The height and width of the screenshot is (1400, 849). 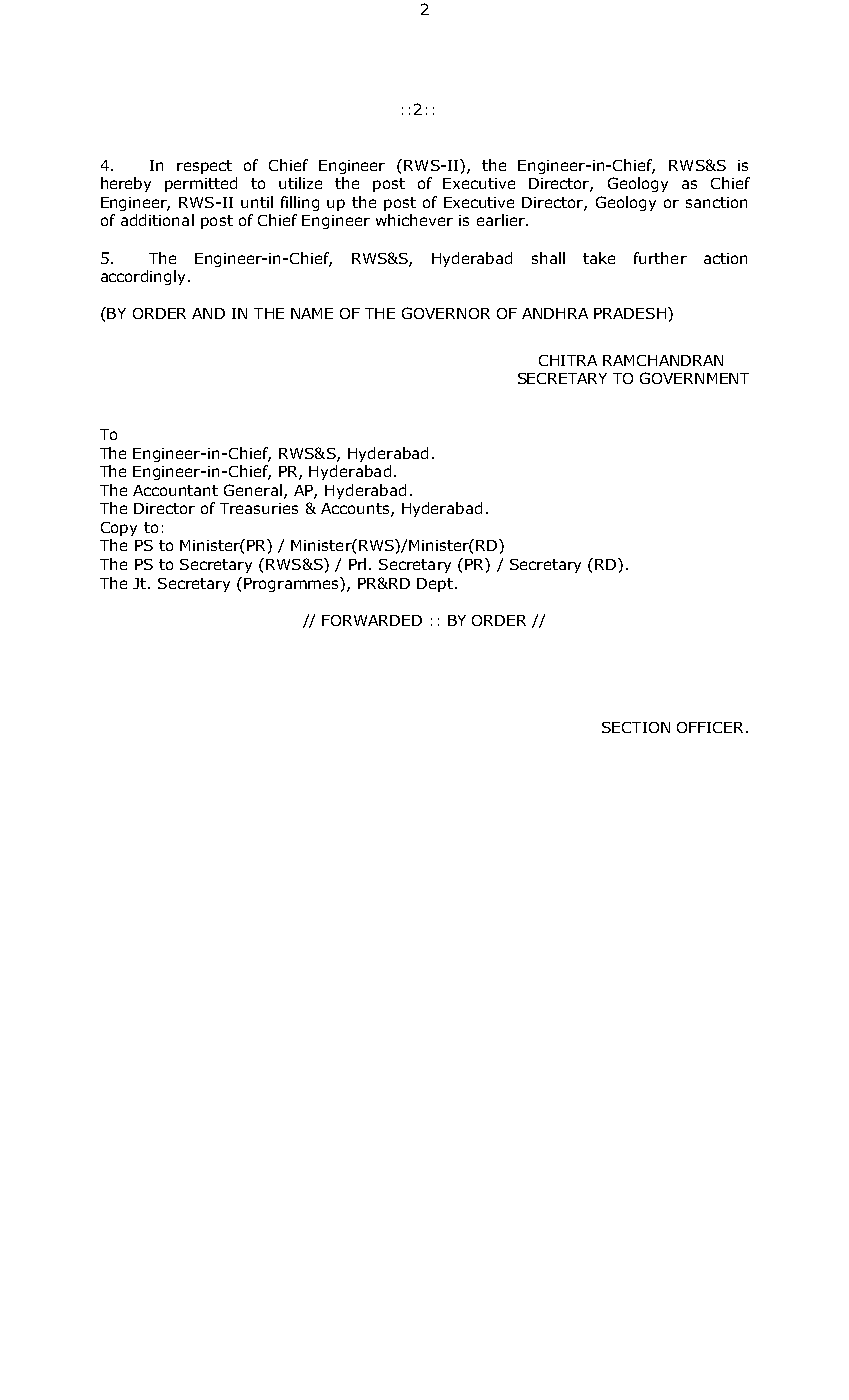 I want to click on OFFICER, so click(x=710, y=727).
